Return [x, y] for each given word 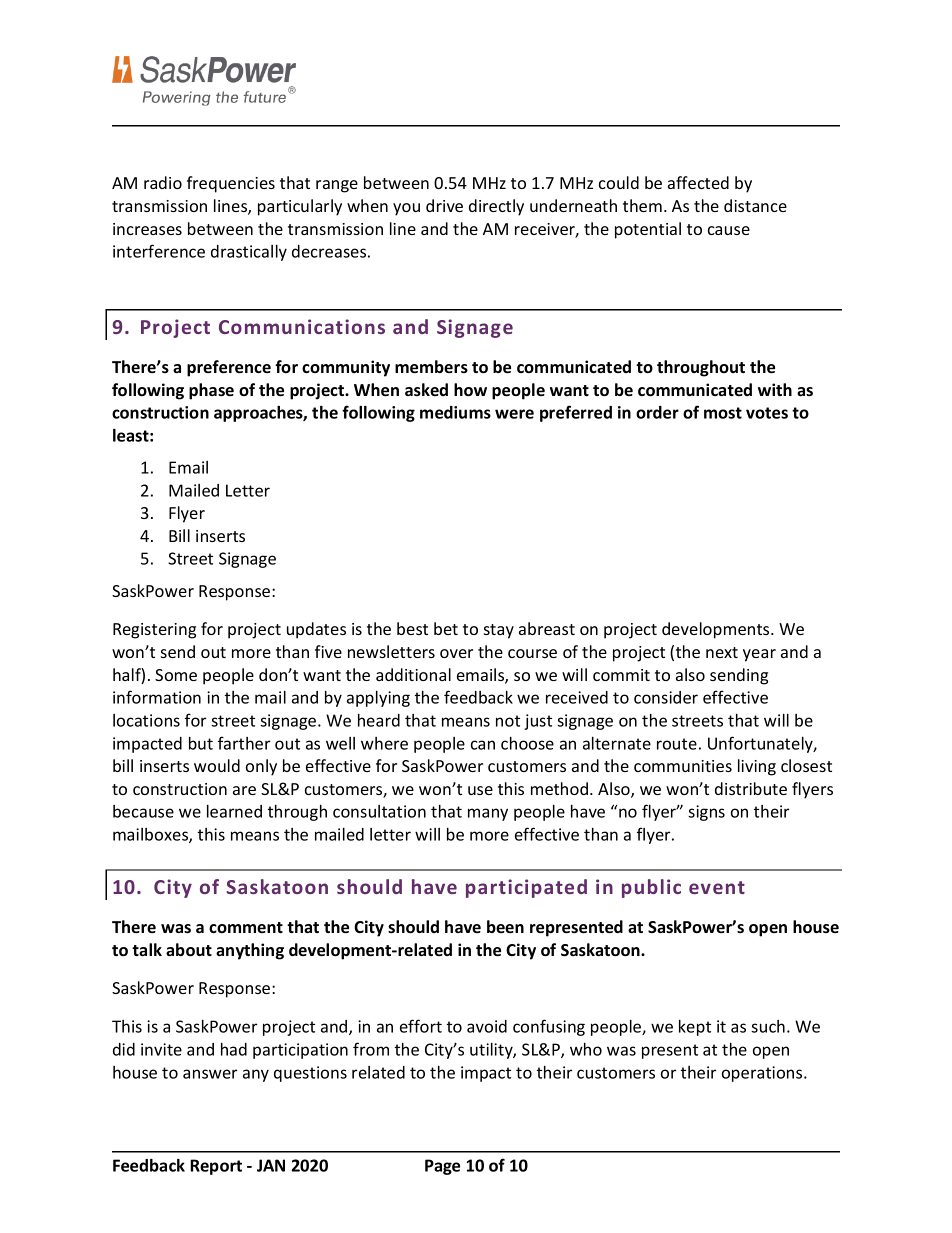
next [722, 652]
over [456, 653]
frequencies [231, 184]
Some [176, 675]
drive [444, 205]
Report [216, 1167]
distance [755, 205]
